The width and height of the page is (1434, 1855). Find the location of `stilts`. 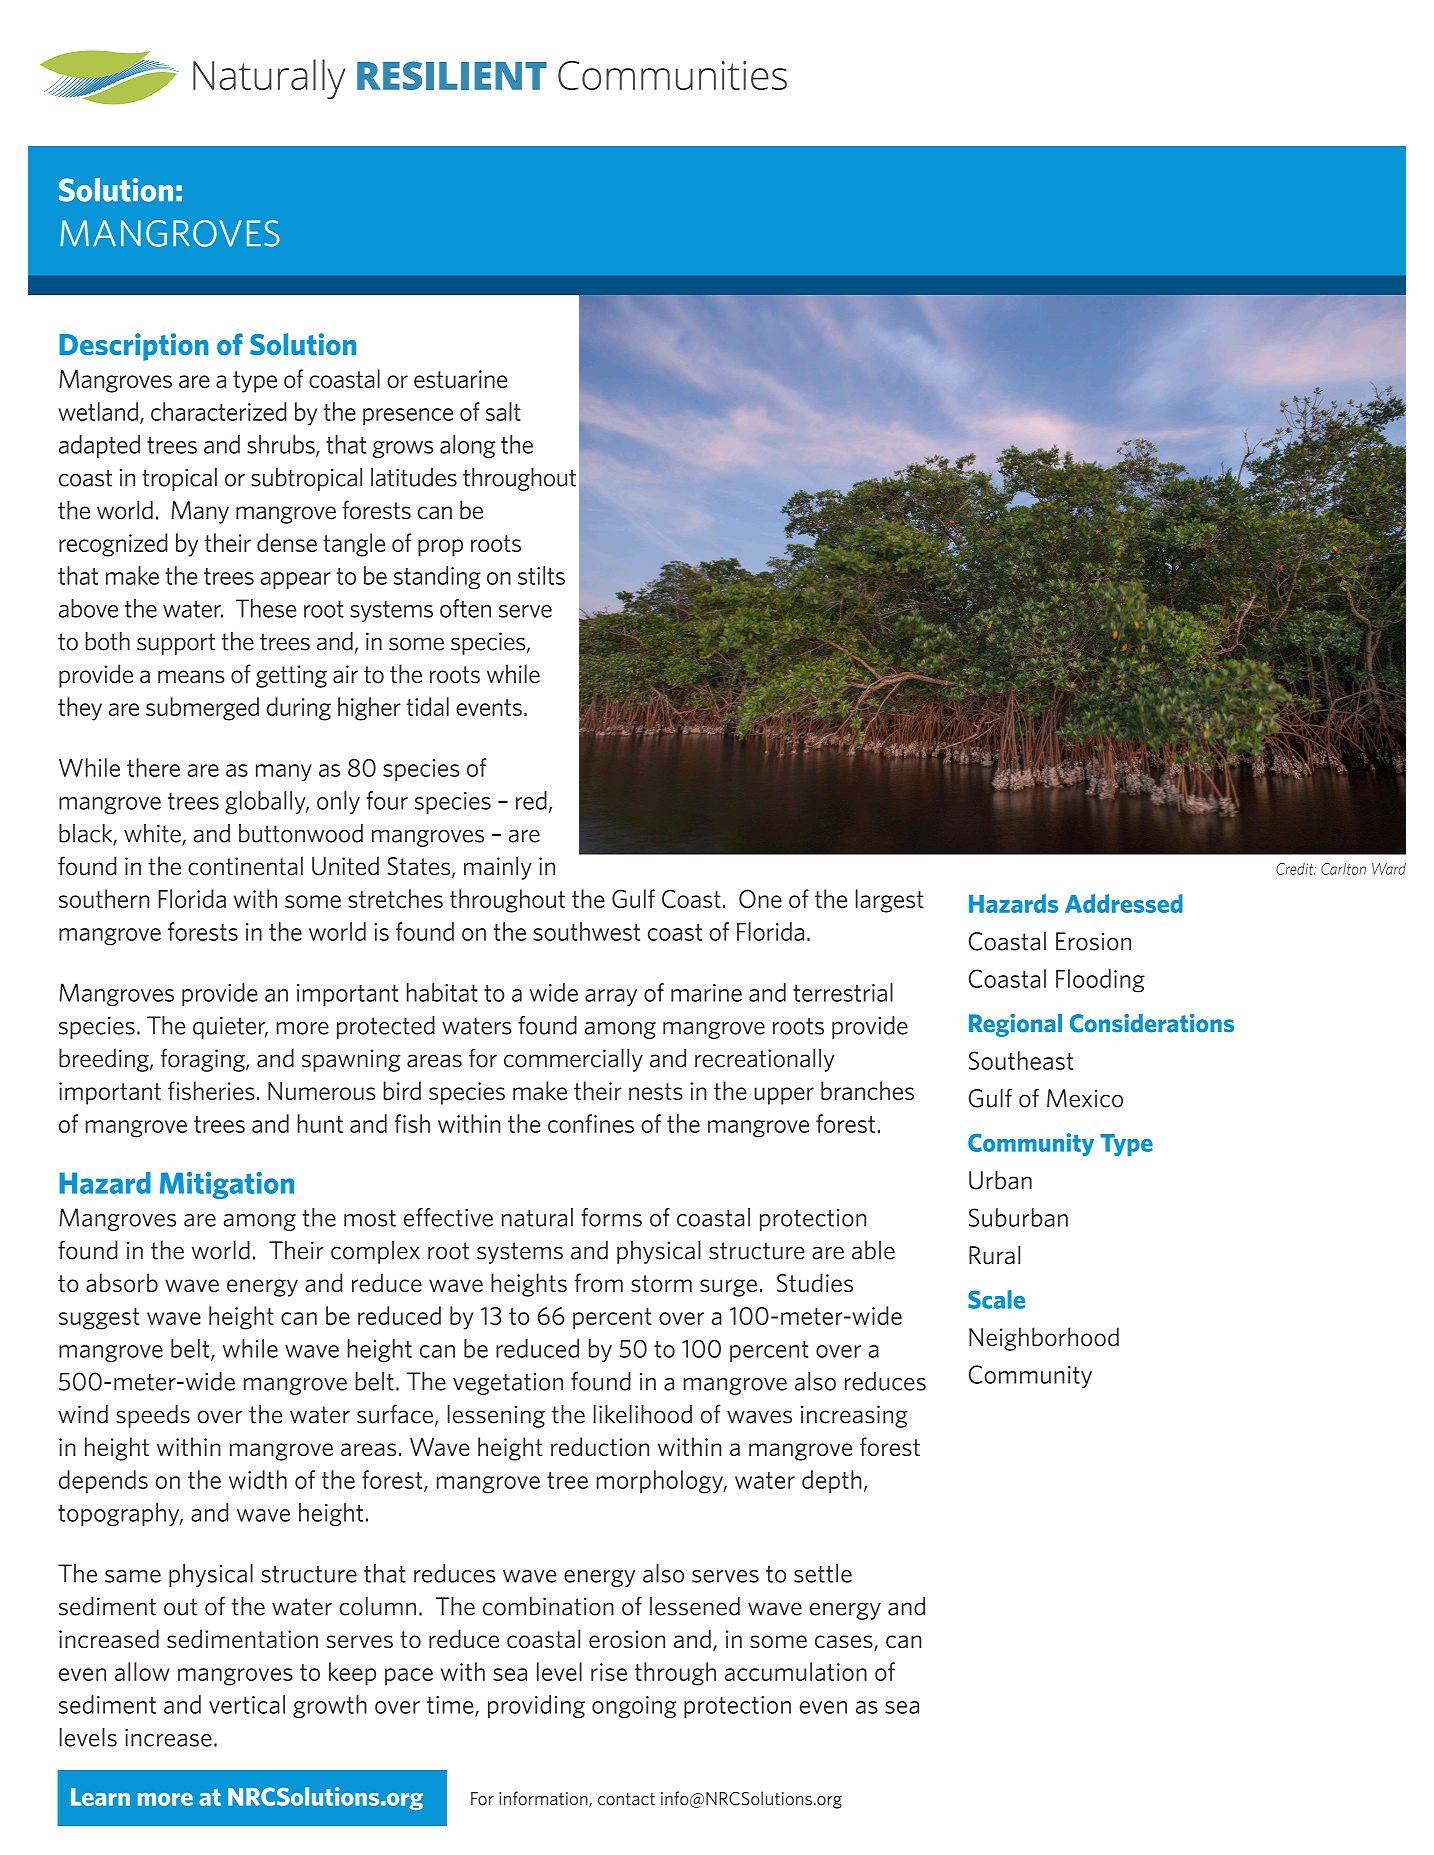

stilts is located at coordinates (541, 575).
